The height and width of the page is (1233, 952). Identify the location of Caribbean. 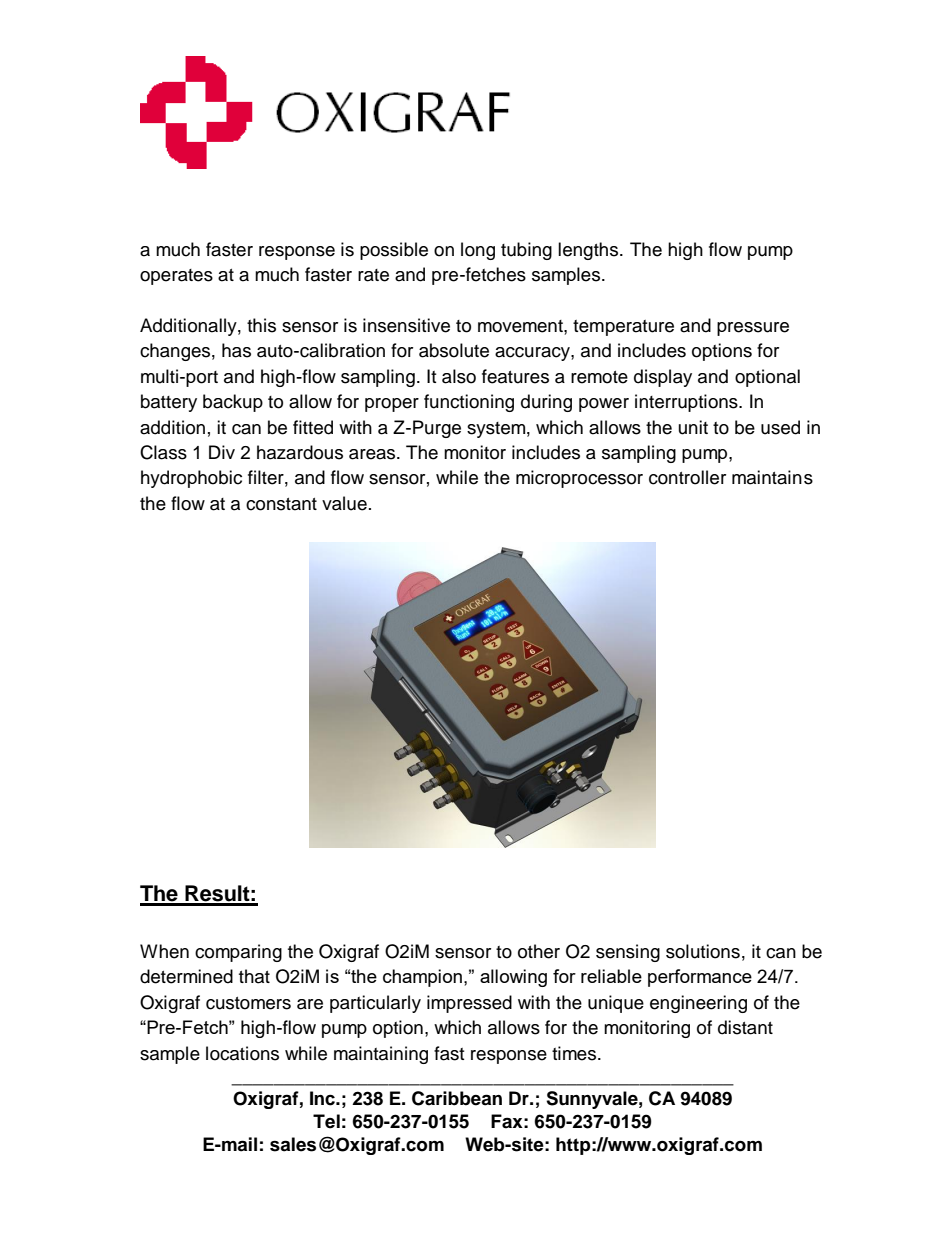
(457, 1098).
